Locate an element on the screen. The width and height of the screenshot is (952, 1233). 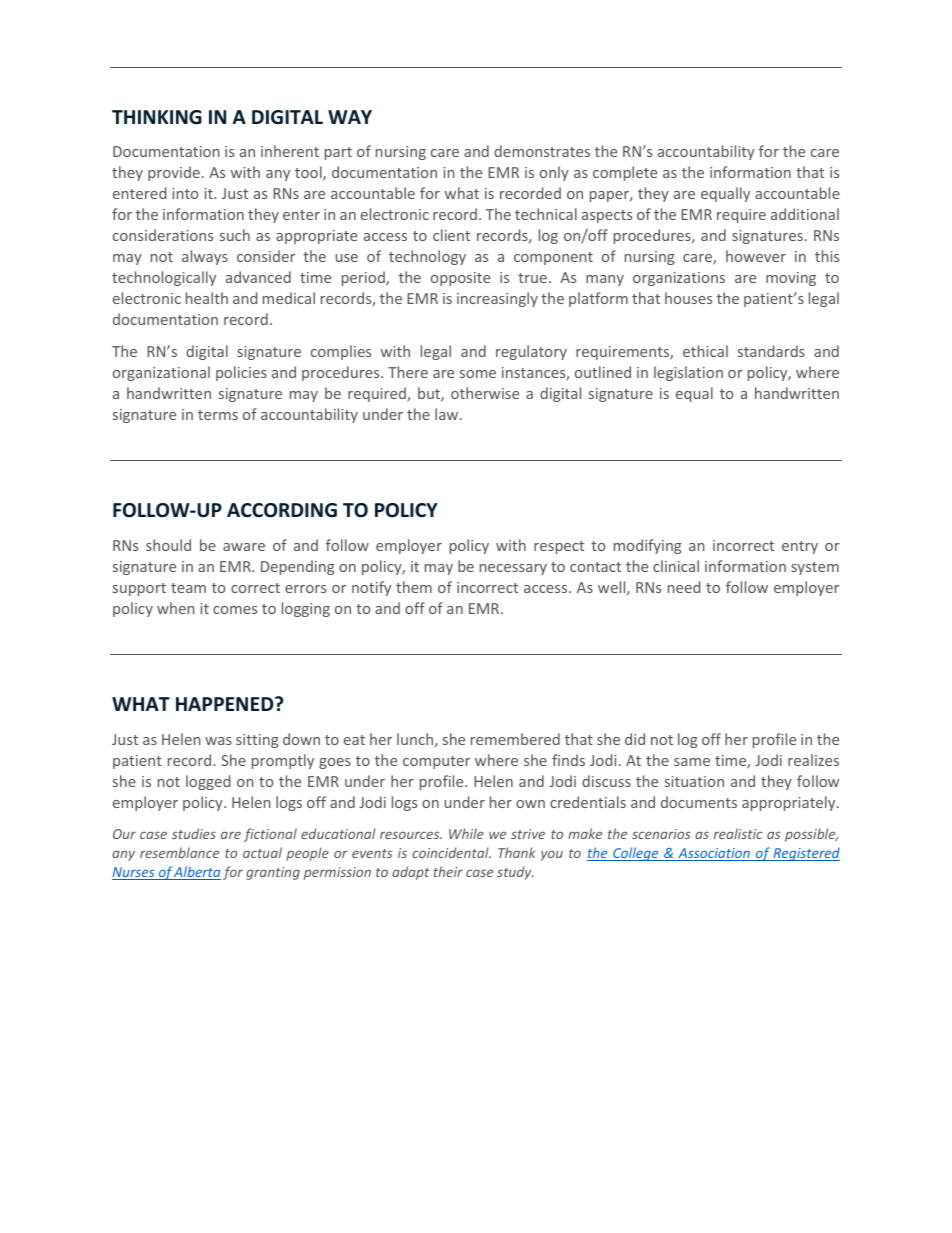
demonstrates is located at coordinates (542, 151).
